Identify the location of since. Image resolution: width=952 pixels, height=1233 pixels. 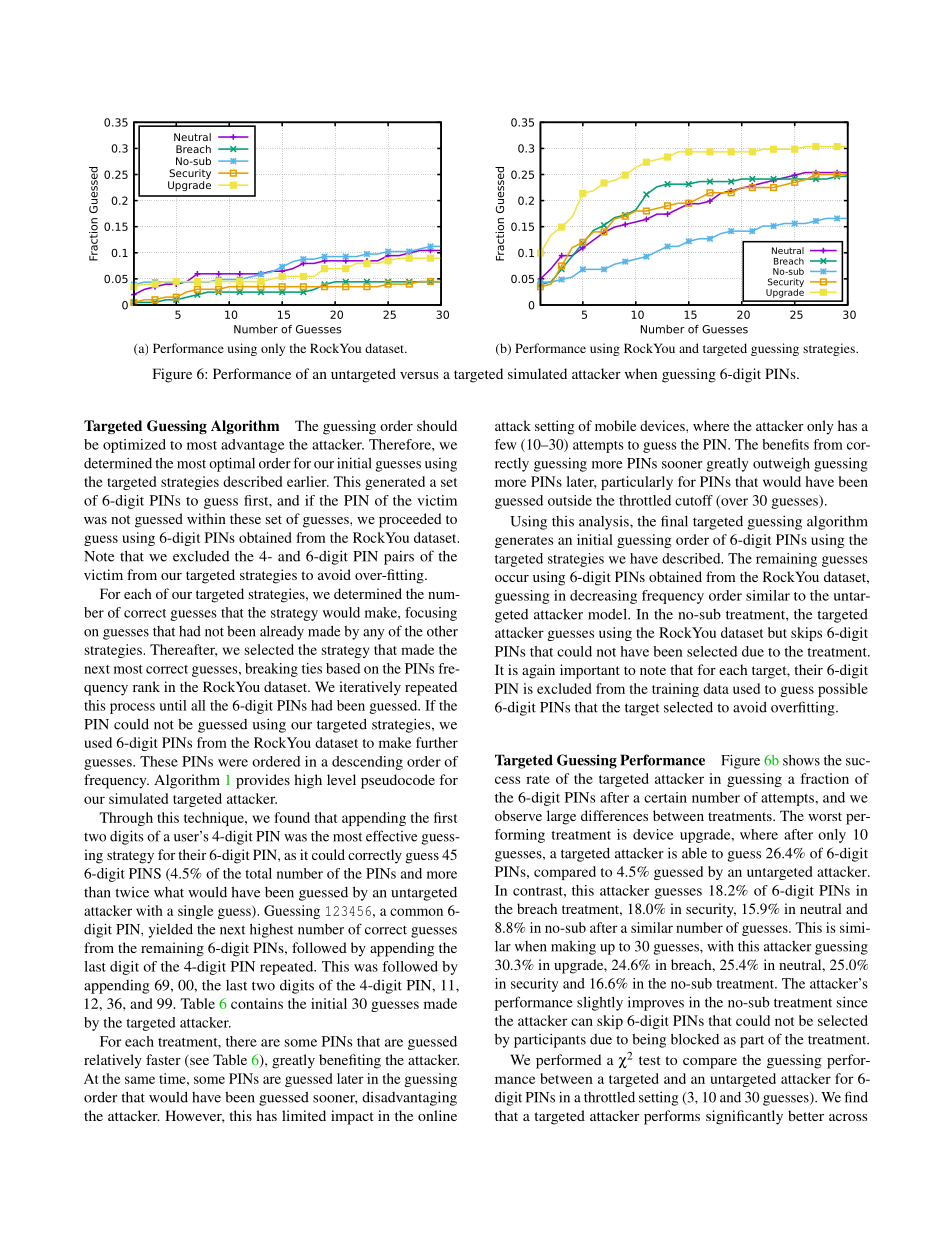
(852, 1002).
